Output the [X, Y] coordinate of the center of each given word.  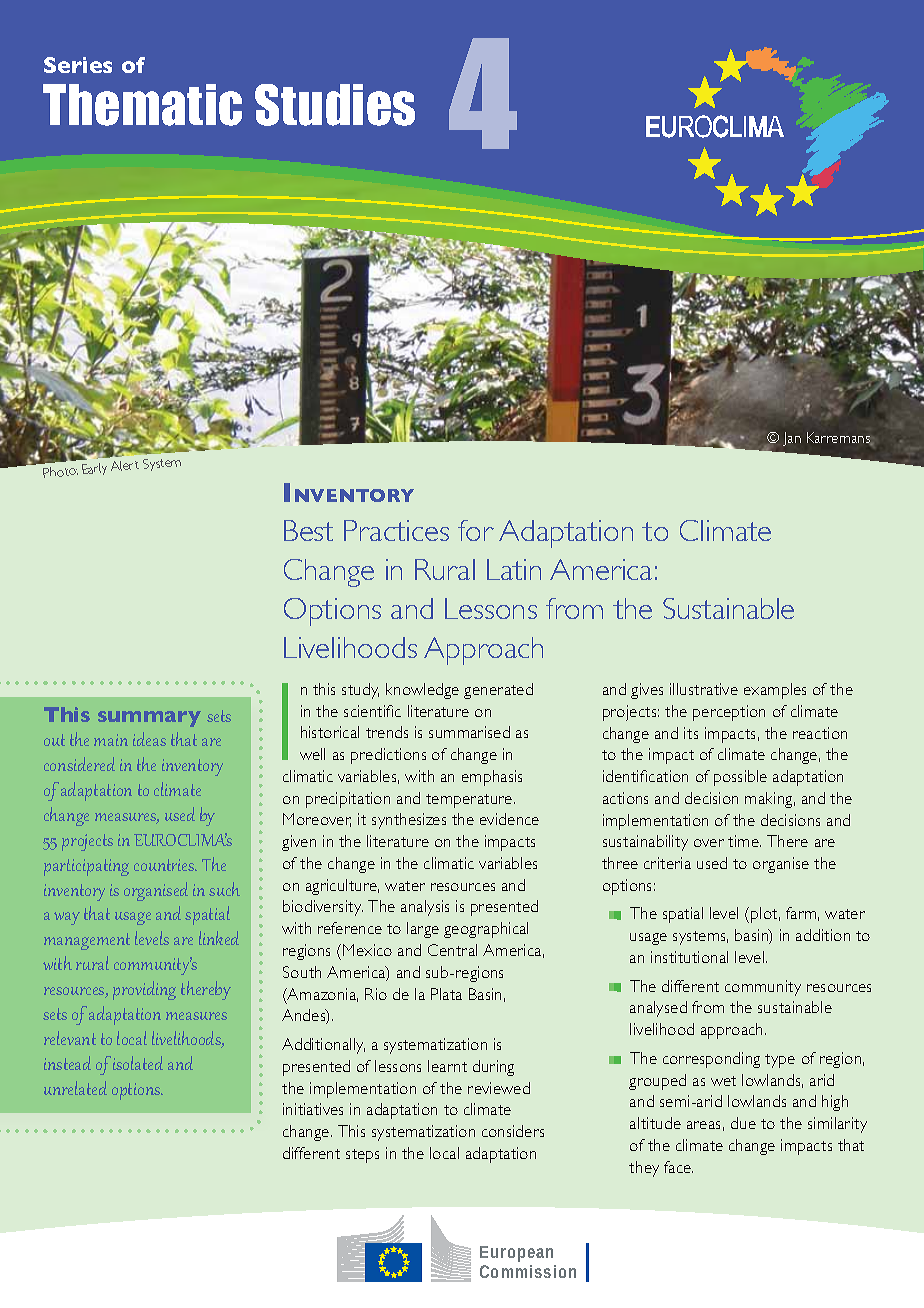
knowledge [422, 691]
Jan [792, 439]
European [516, 1254]
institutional [689, 957]
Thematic [142, 105]
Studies [335, 105]
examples [775, 691]
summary [149, 719]
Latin [514, 569]
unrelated [75, 1088]
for [476, 530]
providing [144, 990]
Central [452, 950]
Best [308, 530]
